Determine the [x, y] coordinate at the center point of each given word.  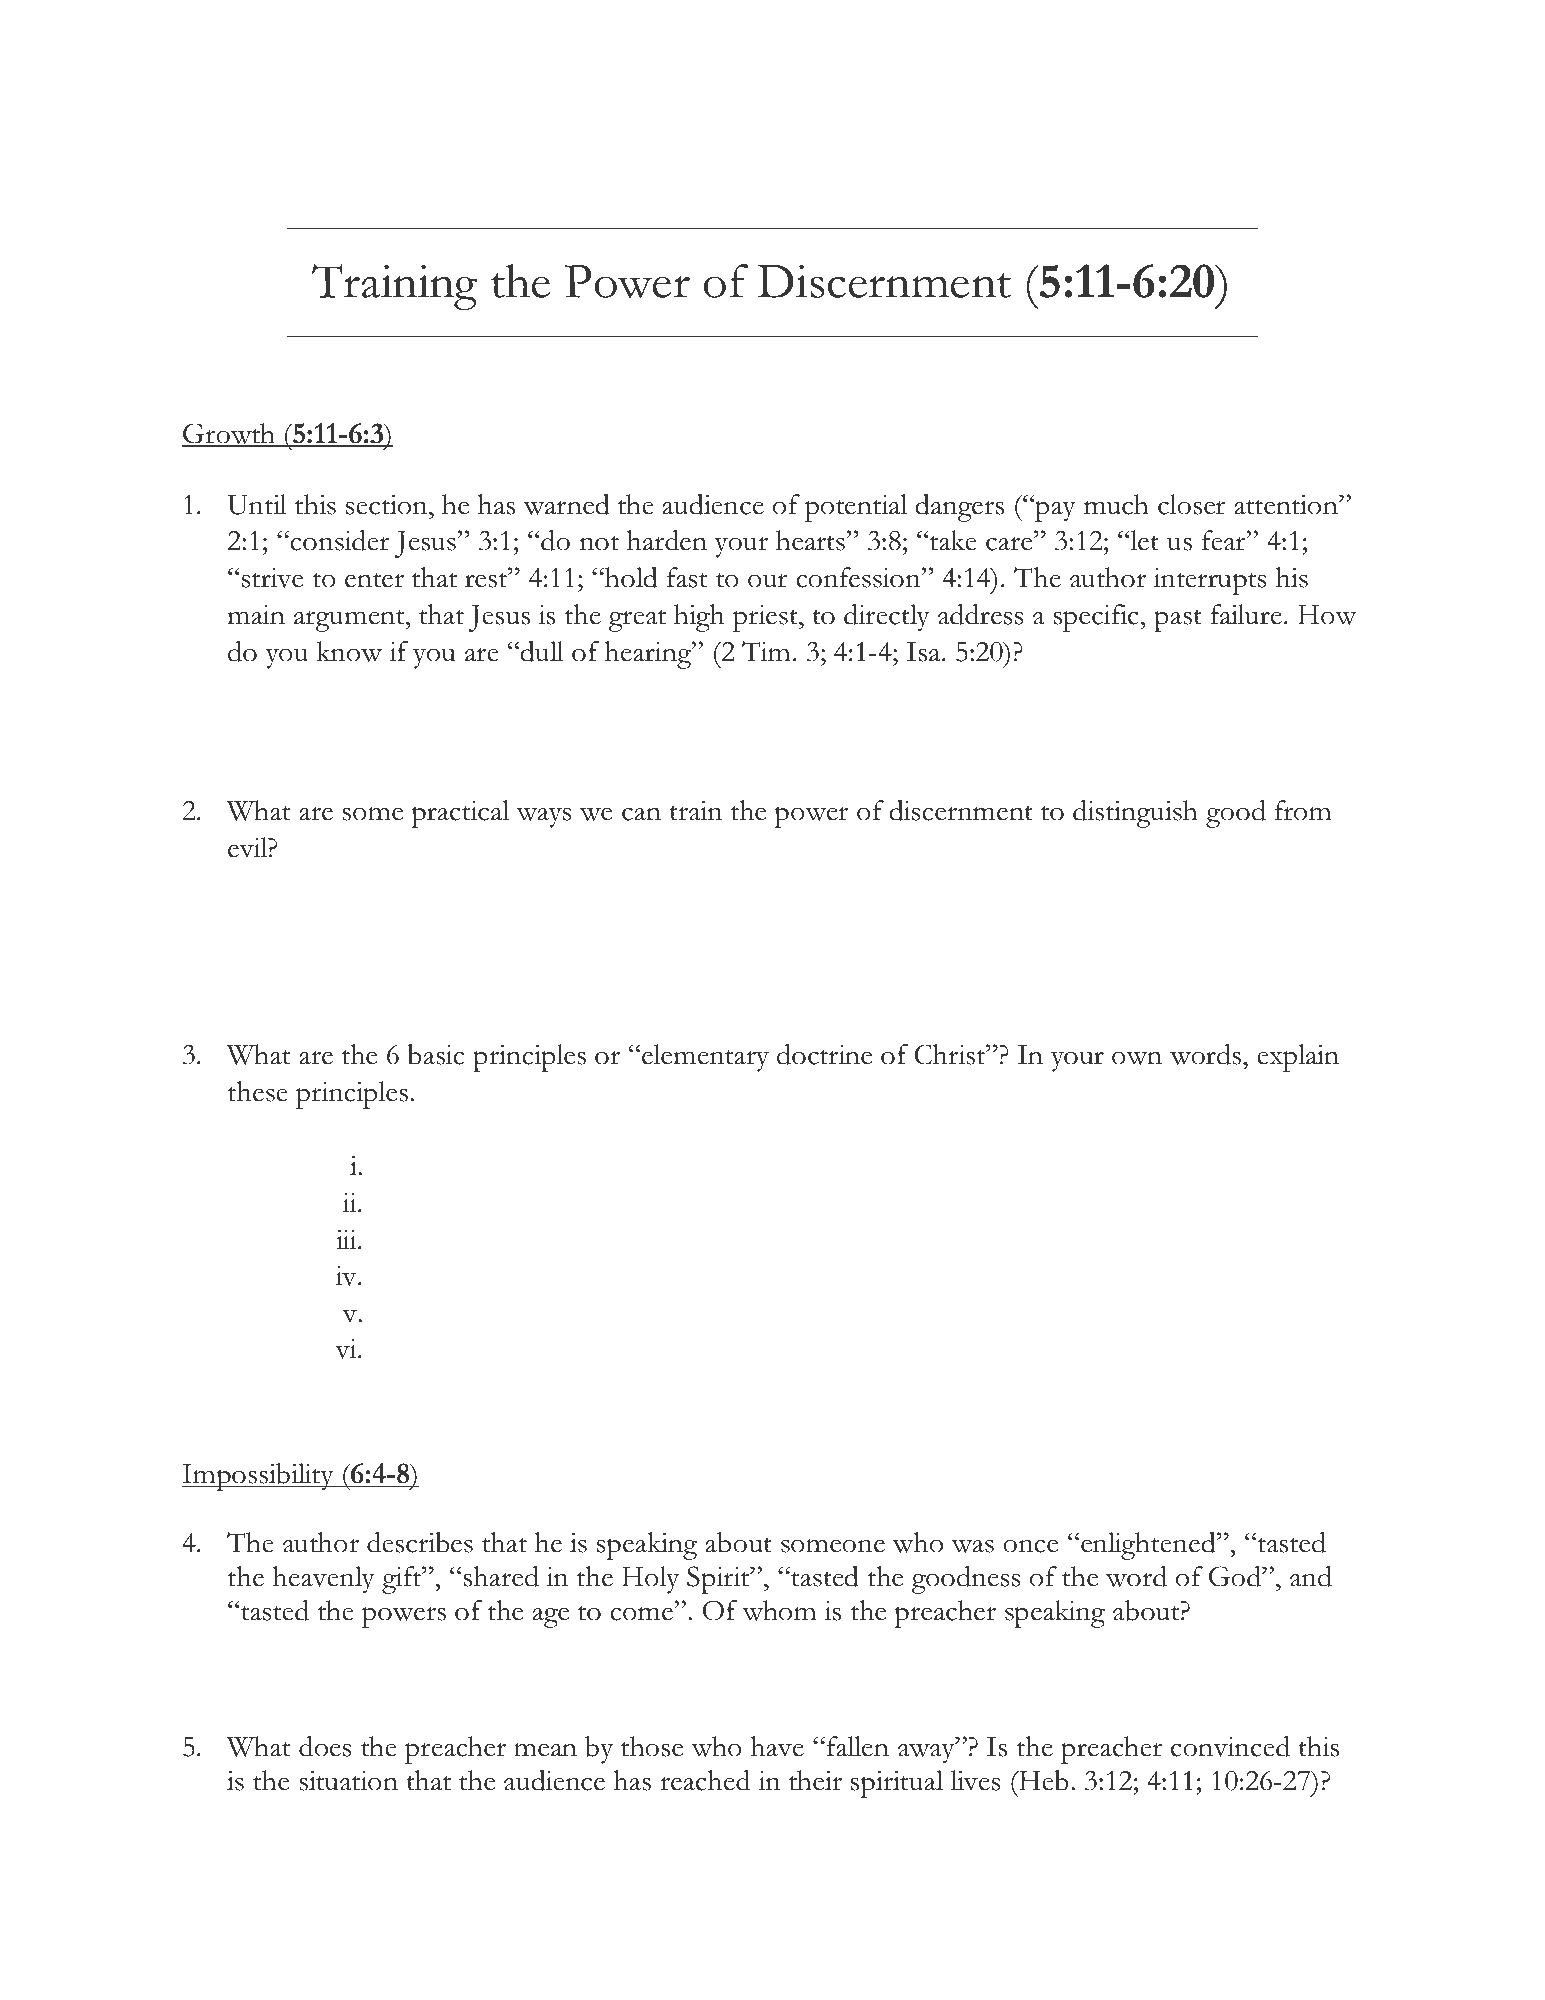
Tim [766, 651]
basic [435, 1054]
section [388, 504]
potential [856, 508]
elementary [705, 1058]
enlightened [1148, 1546]
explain [1298, 1058]
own [1137, 1058]
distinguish [1135, 814]
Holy [650, 1580]
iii [347, 1239]
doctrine [824, 1054]
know [349, 651]
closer [1192, 504]
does [325, 1746]
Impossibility [259, 1477]
